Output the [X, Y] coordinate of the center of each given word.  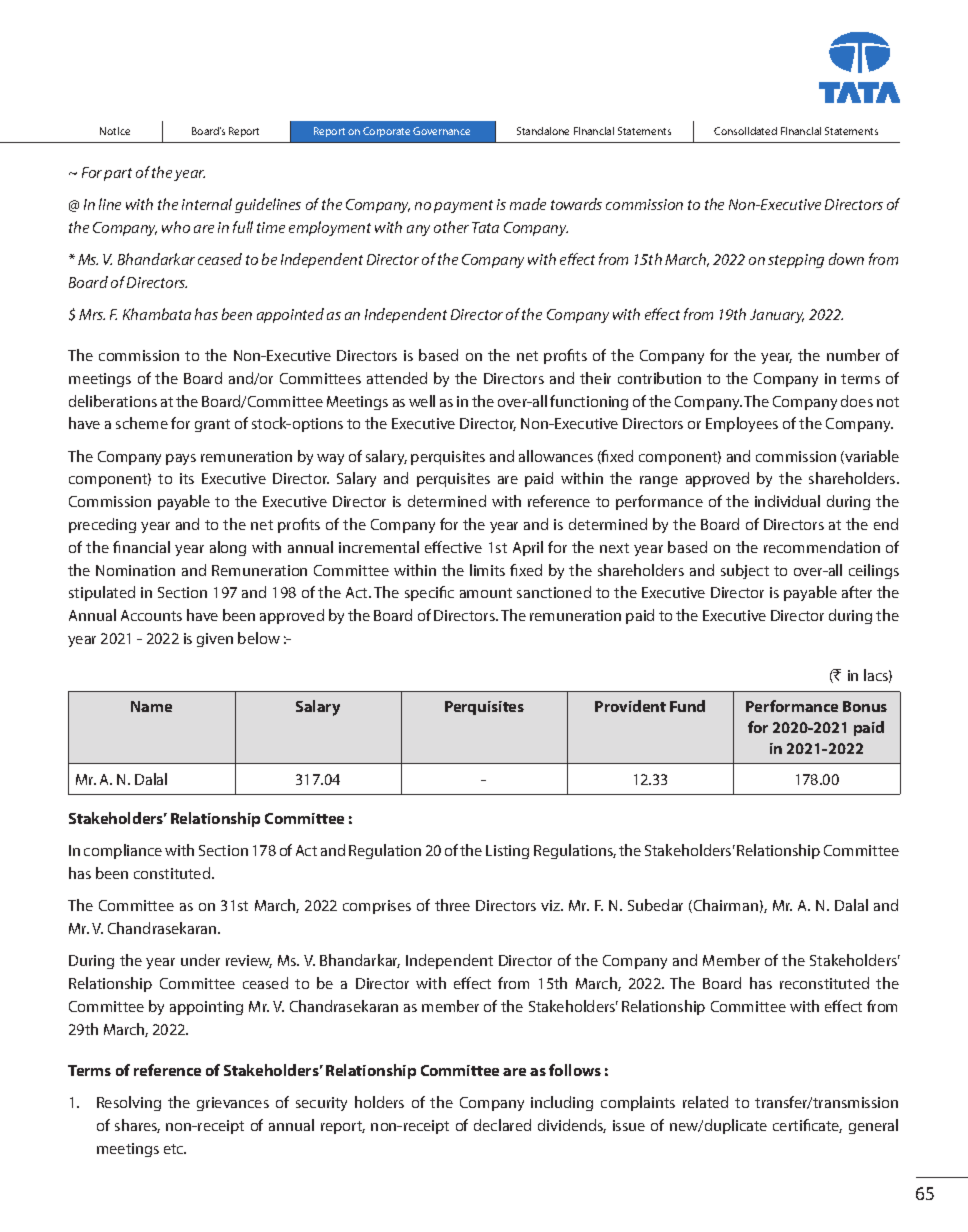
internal [207, 204]
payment [463, 206]
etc [175, 1149]
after [857, 592]
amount [486, 593]
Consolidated [745, 131]
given [215, 640]
